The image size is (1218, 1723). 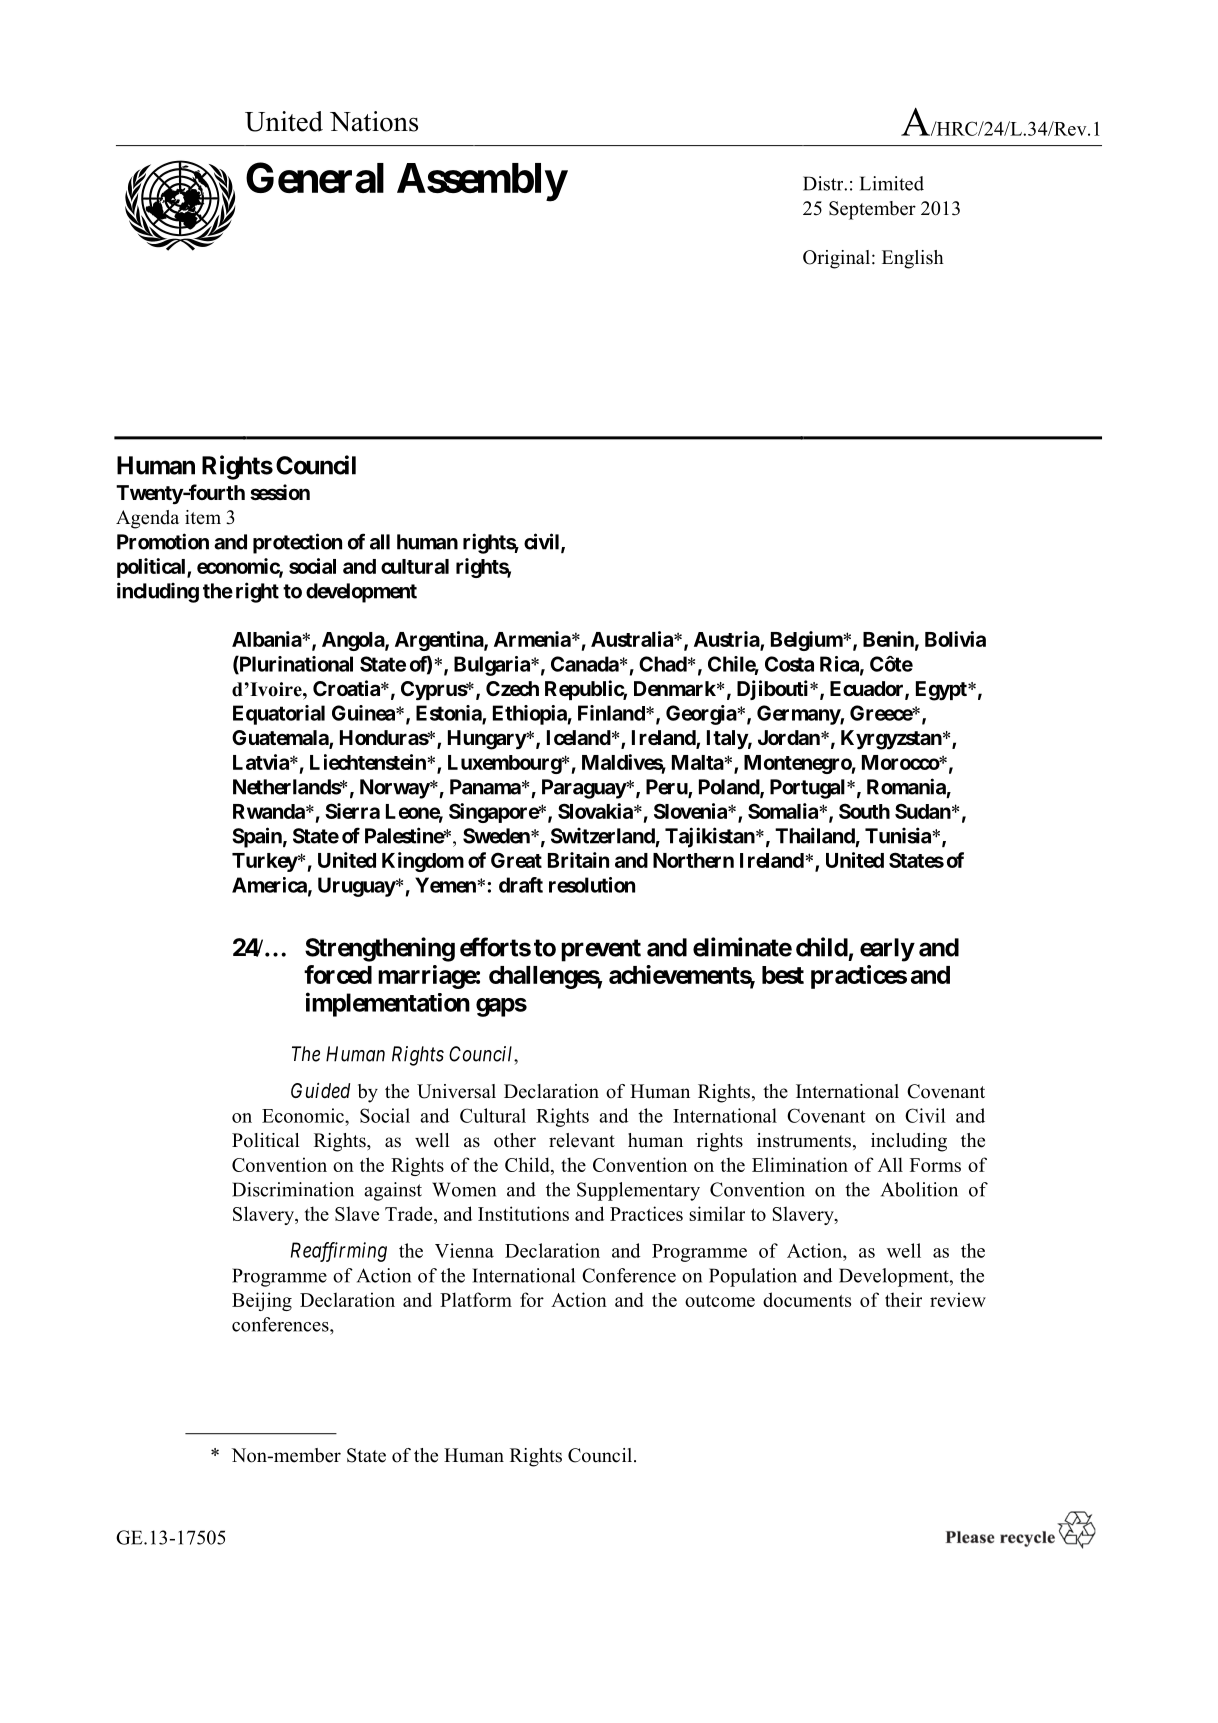 What do you see at coordinates (892, 183) in the screenshot?
I see `Limited` at bounding box center [892, 183].
